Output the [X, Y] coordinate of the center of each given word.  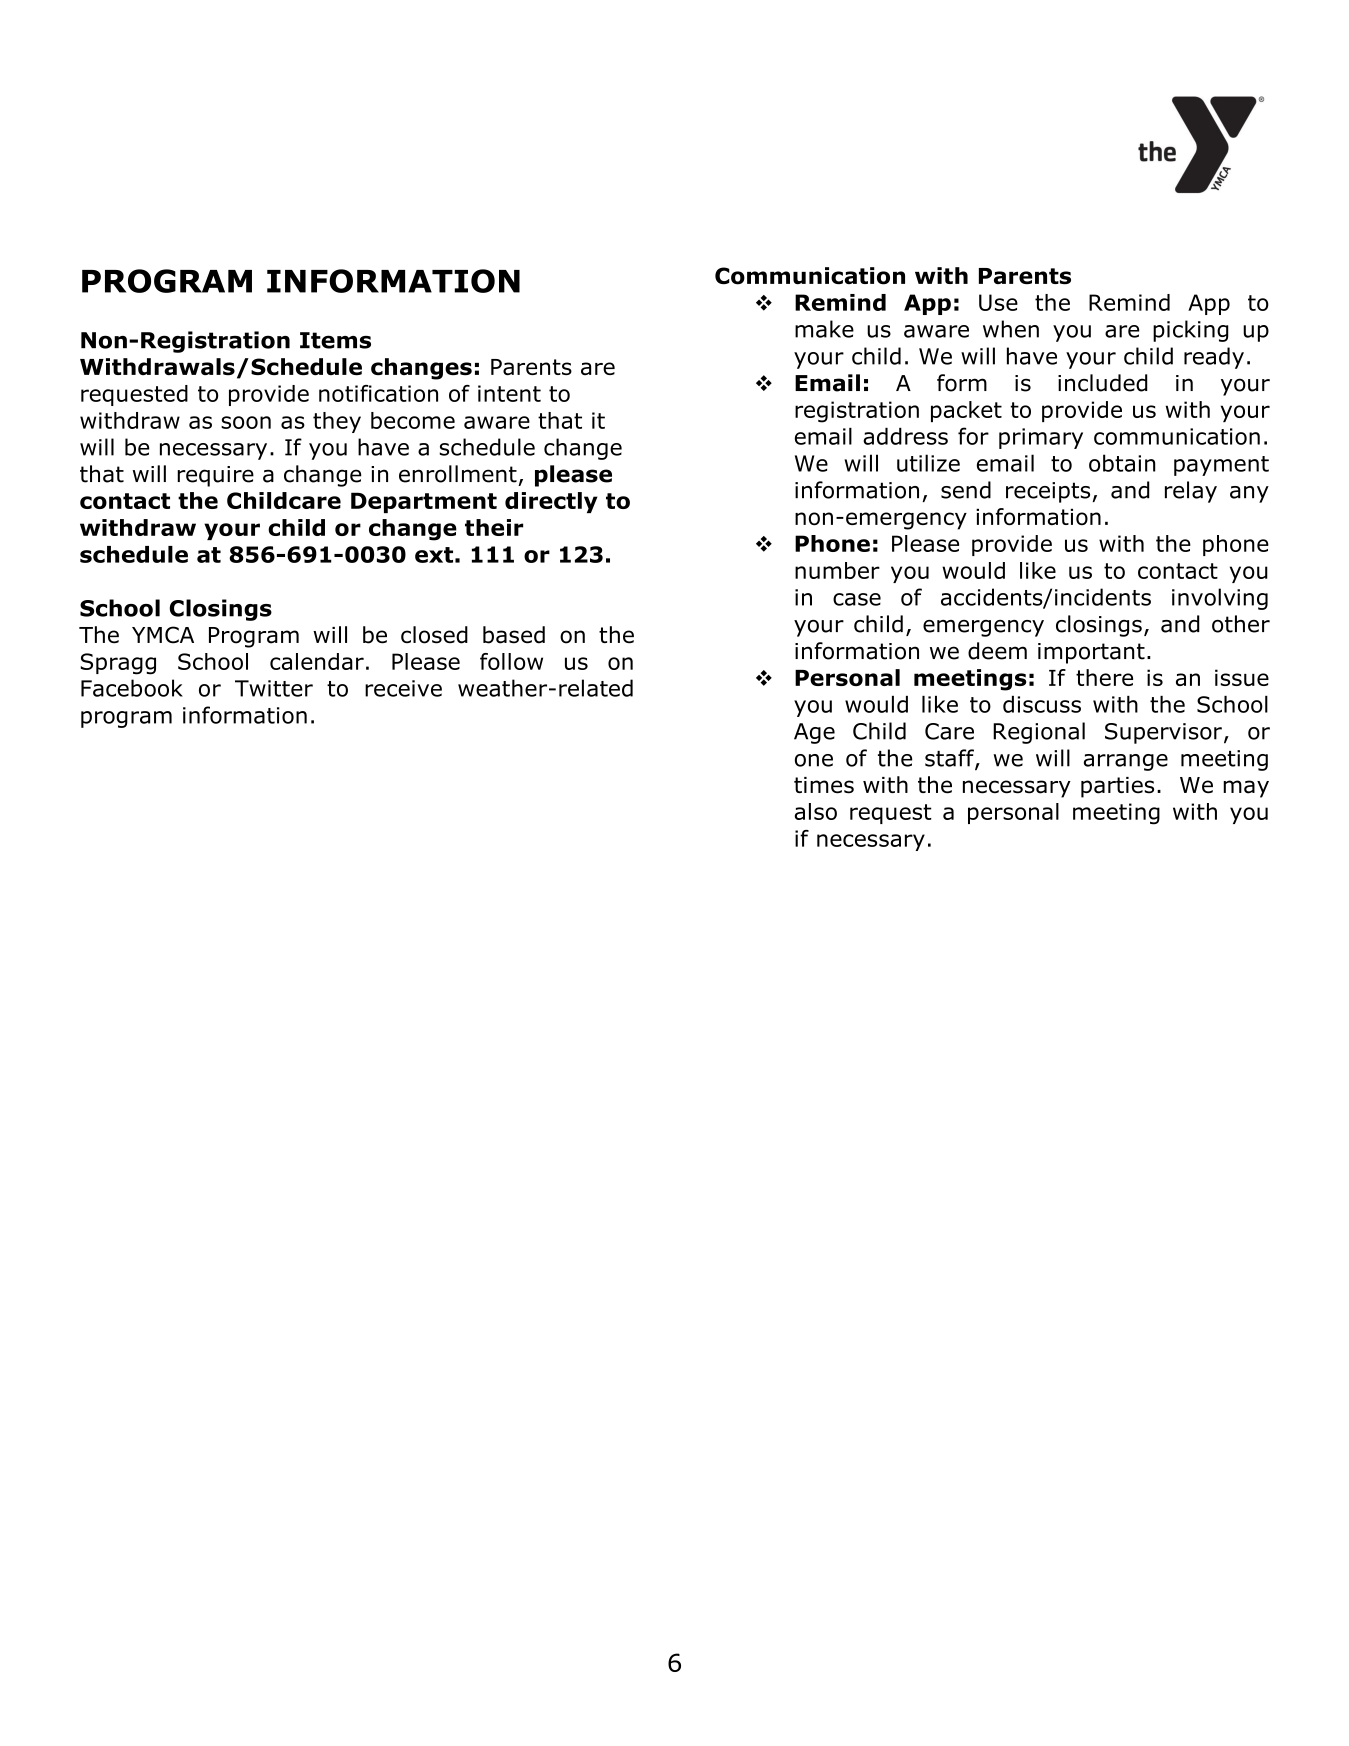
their [494, 527]
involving [1220, 599]
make [824, 329]
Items [335, 340]
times [824, 785]
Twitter [274, 688]
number [837, 570]
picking [1191, 331]
